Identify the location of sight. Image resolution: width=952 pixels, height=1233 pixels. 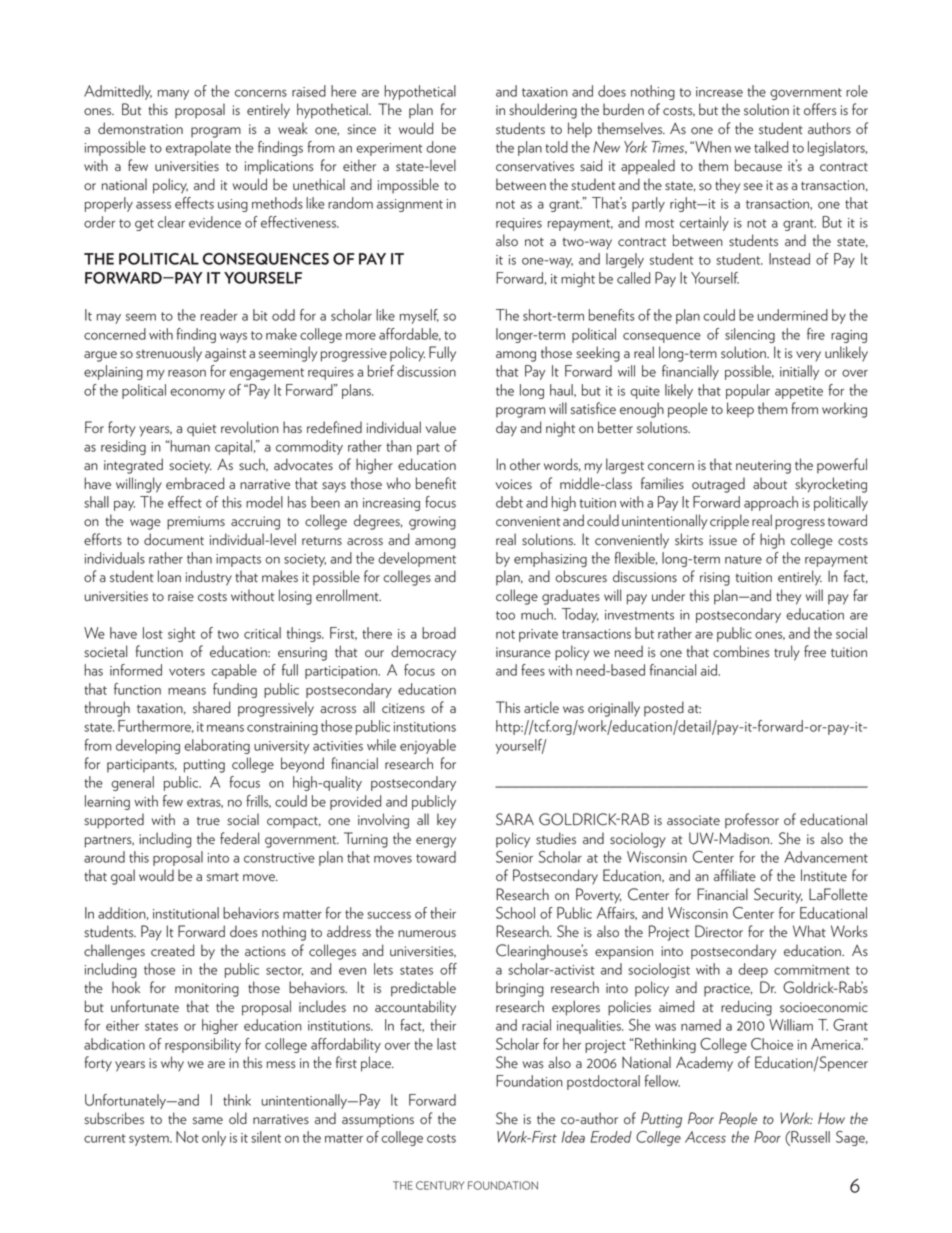
(182, 634).
